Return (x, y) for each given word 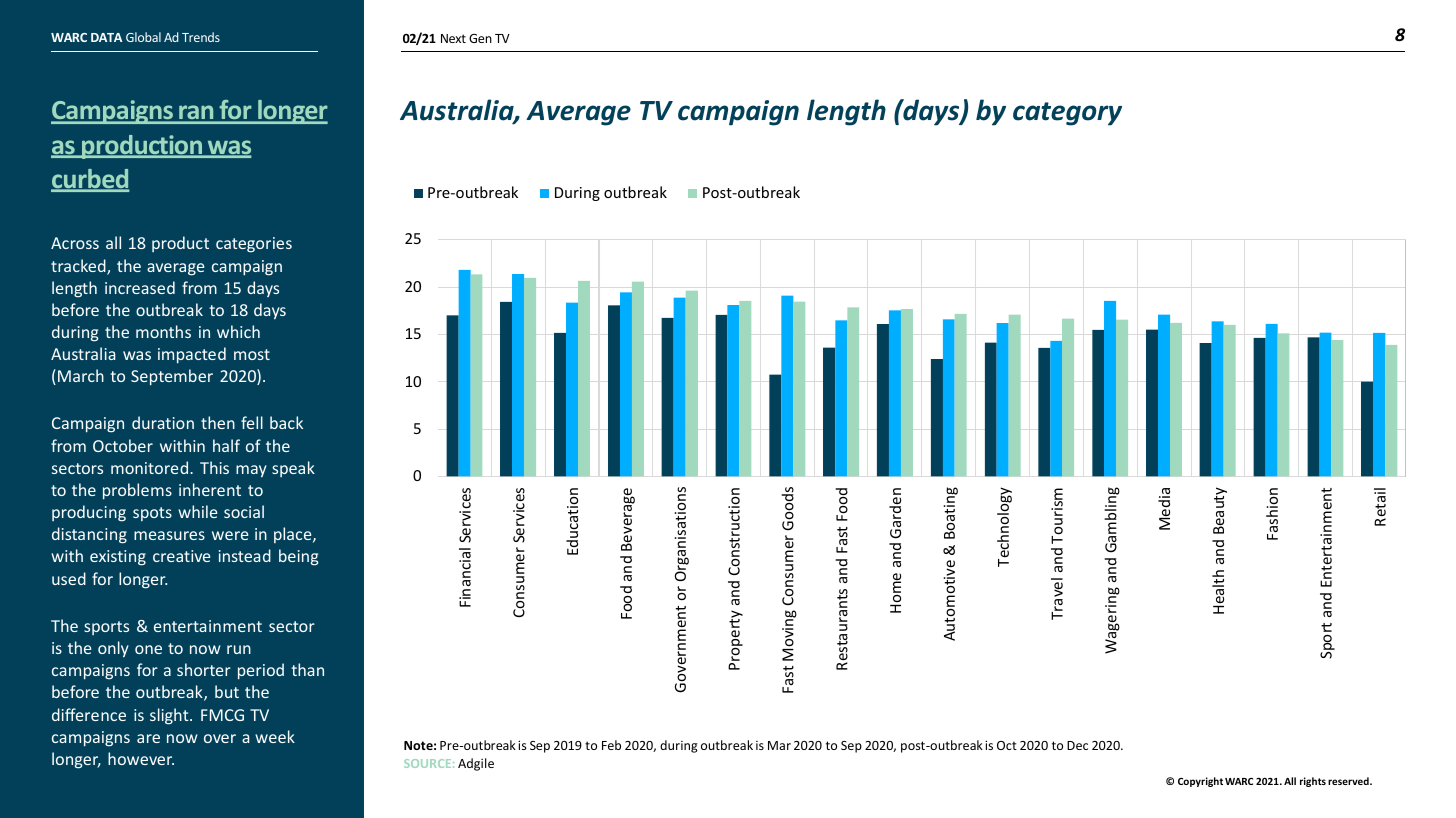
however (141, 758)
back (286, 422)
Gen (480, 38)
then (218, 422)
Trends (201, 37)
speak (293, 469)
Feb (611, 745)
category (1067, 114)
